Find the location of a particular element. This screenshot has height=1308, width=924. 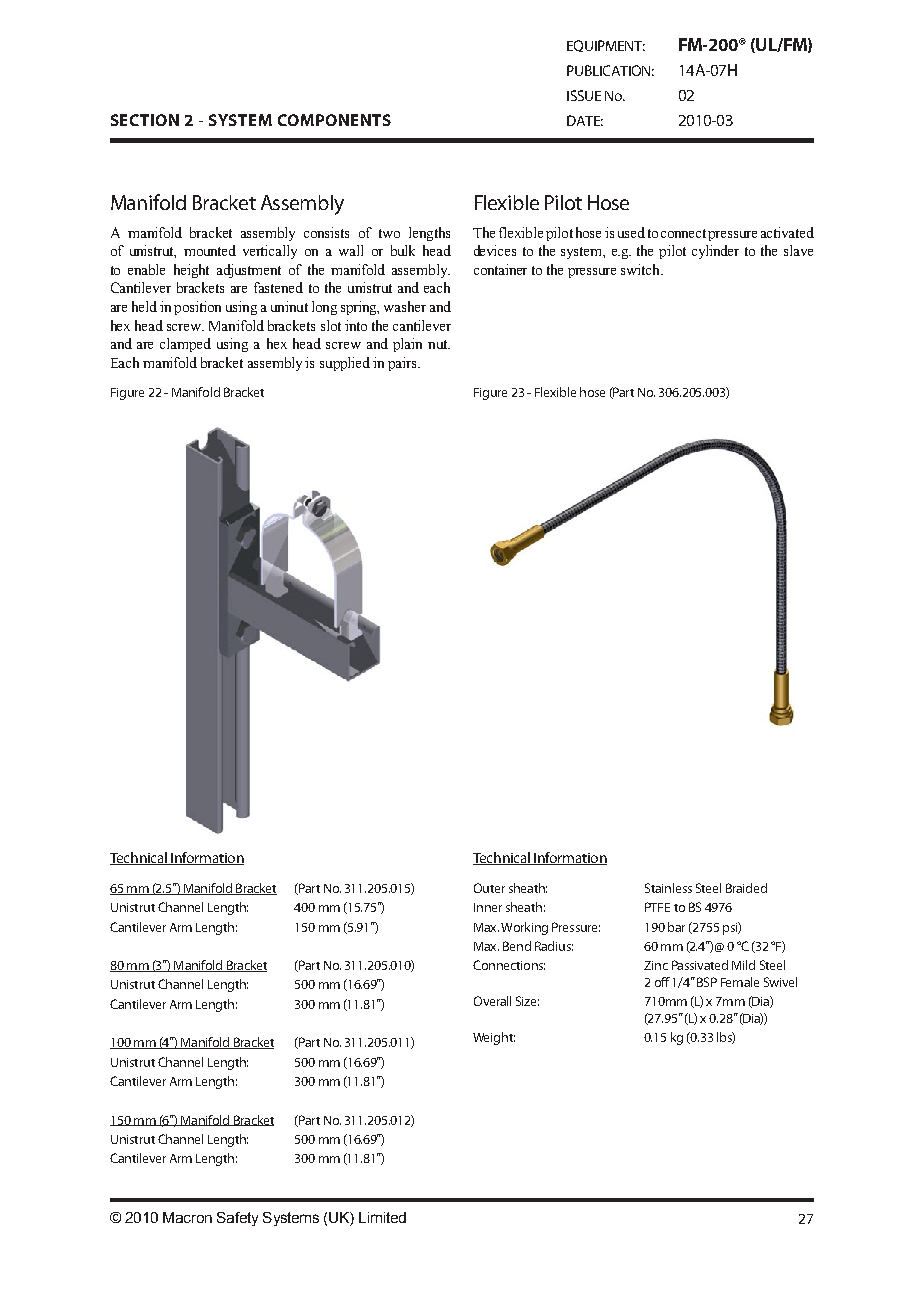

Zinc is located at coordinates (656, 965).
